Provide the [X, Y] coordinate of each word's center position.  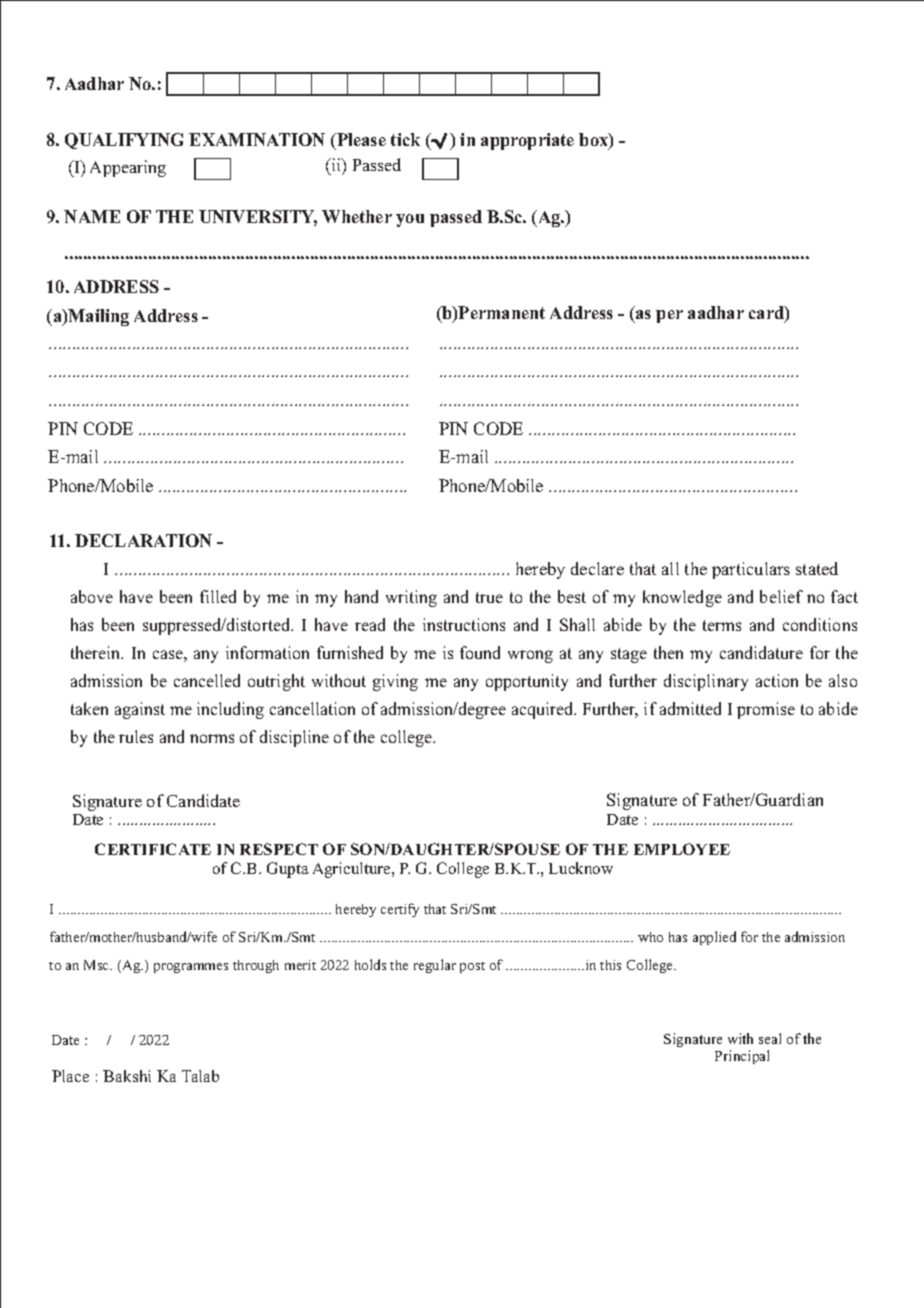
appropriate [527, 141]
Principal [742, 1057]
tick [405, 139]
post [472, 967]
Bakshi [127, 1076]
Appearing [128, 168]
